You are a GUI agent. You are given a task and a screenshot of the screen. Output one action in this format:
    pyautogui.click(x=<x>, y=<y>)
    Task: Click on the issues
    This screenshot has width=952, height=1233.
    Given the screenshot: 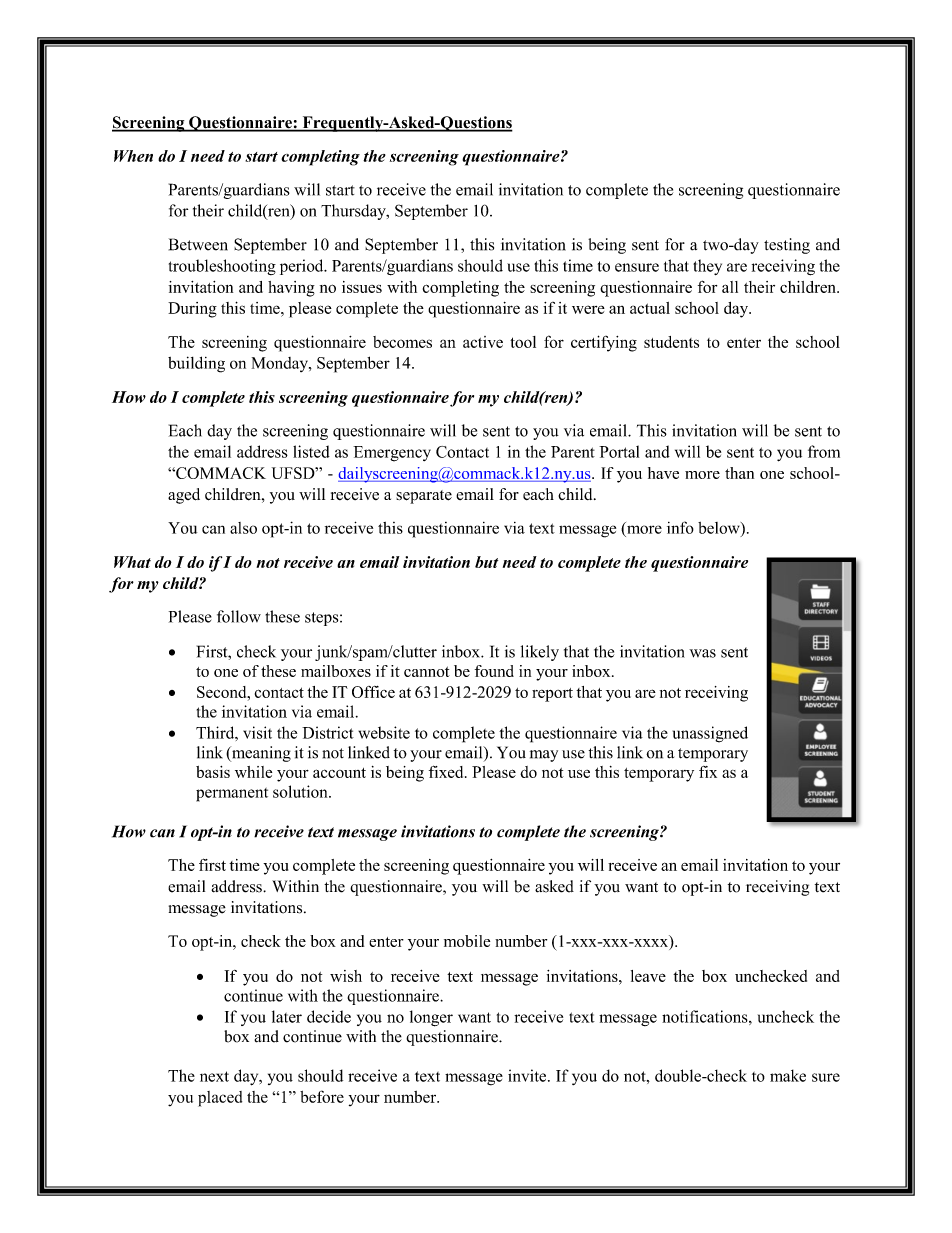 What is the action you would take?
    pyautogui.click(x=362, y=287)
